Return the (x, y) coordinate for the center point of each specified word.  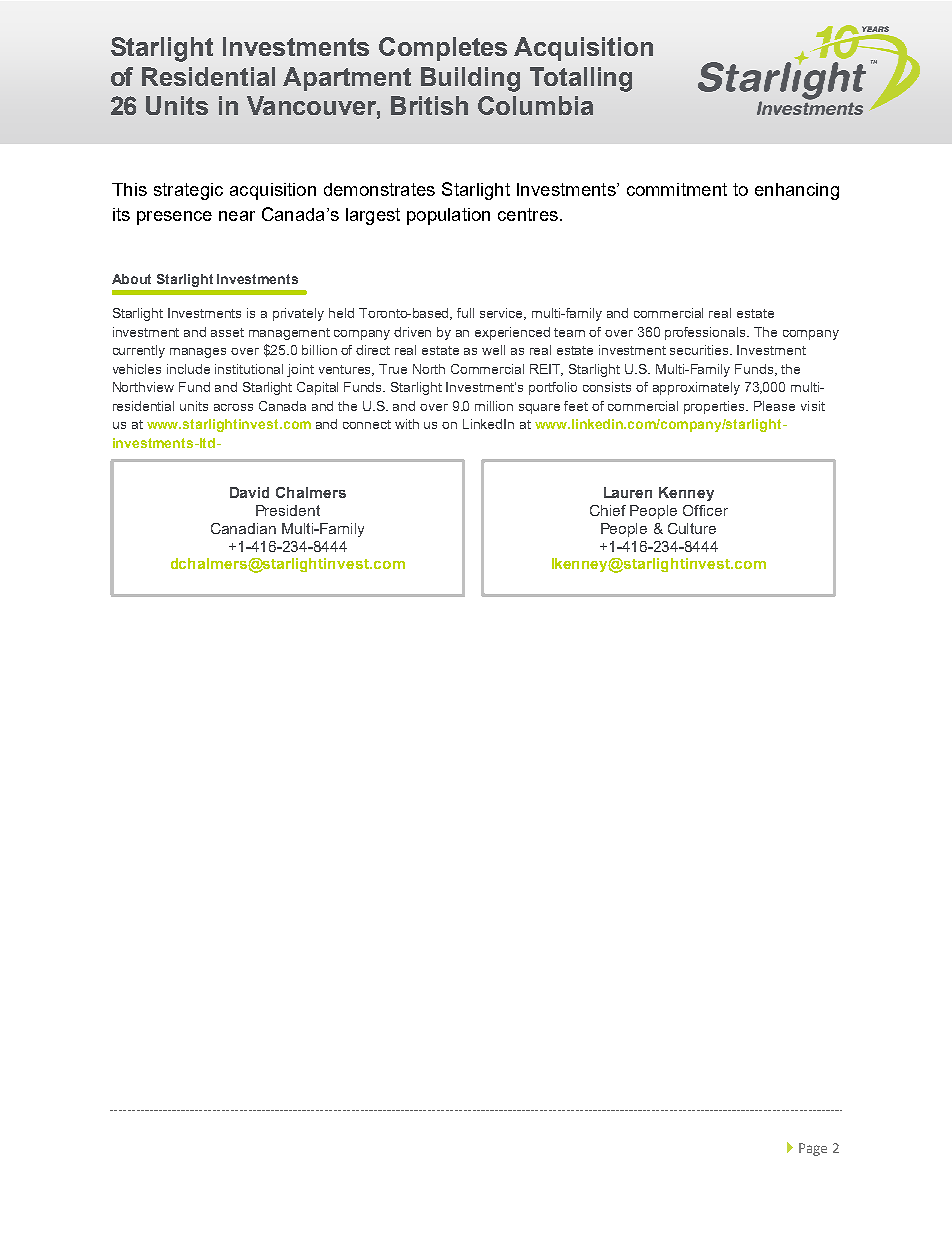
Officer (705, 510)
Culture (692, 528)
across (233, 407)
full (465, 313)
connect (367, 424)
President (288, 510)
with (407, 424)
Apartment (347, 79)
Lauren (628, 492)
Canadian (243, 528)
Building (470, 79)
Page (813, 1149)
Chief (608, 510)
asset (227, 332)
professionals (707, 333)
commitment (677, 189)
